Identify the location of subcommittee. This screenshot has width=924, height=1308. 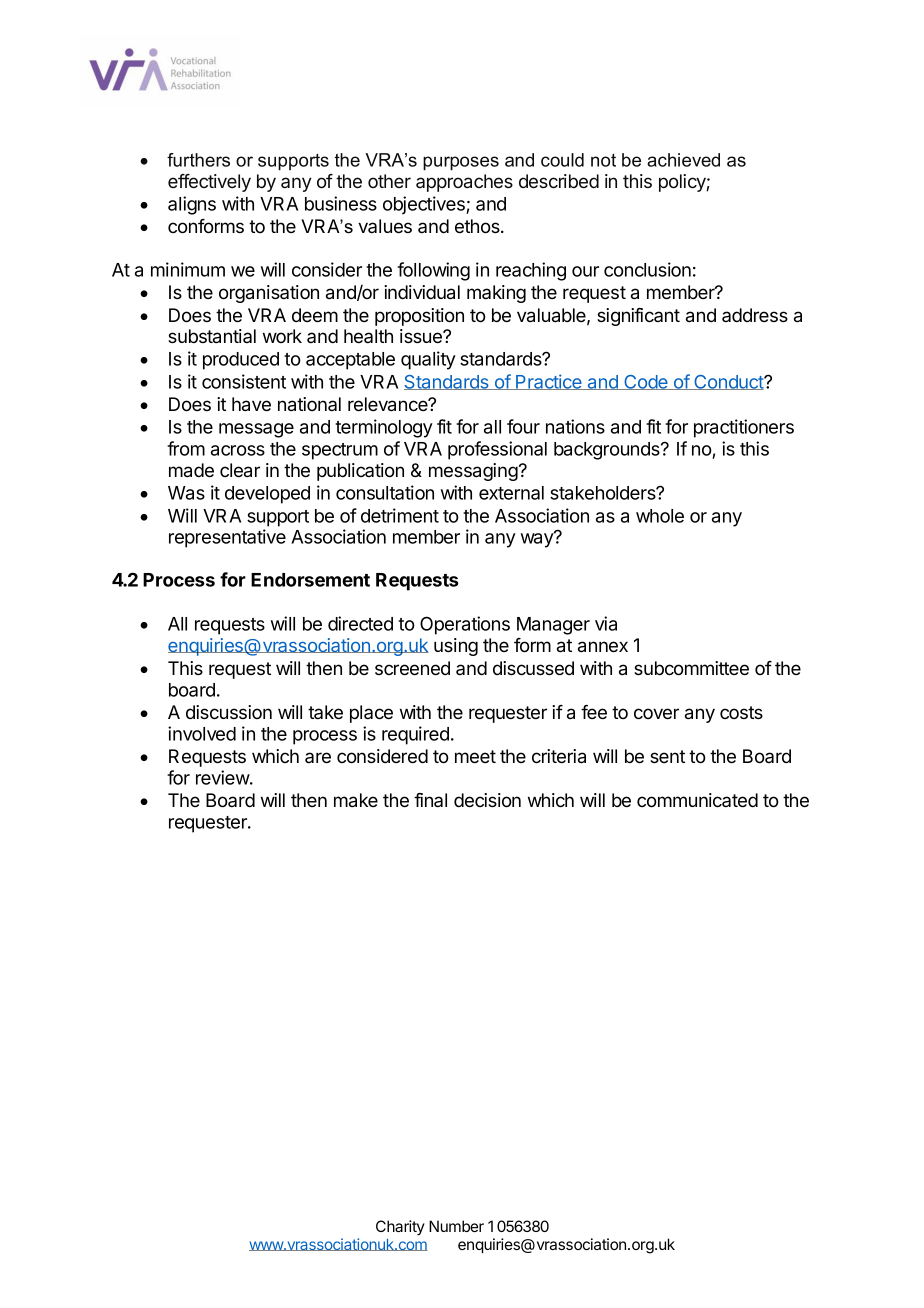
(691, 668).
